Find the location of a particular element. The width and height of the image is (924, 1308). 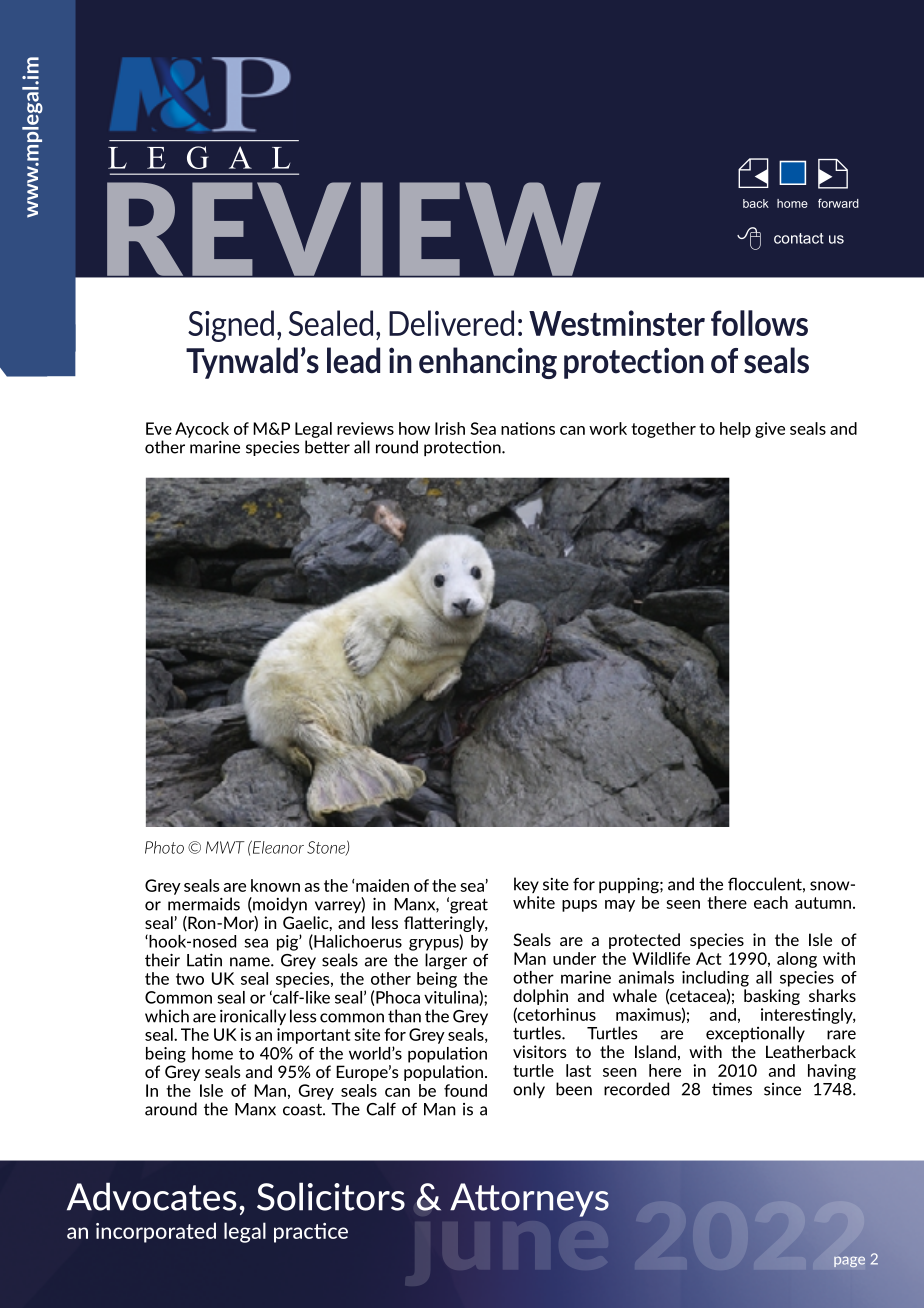

key is located at coordinates (526, 885).
